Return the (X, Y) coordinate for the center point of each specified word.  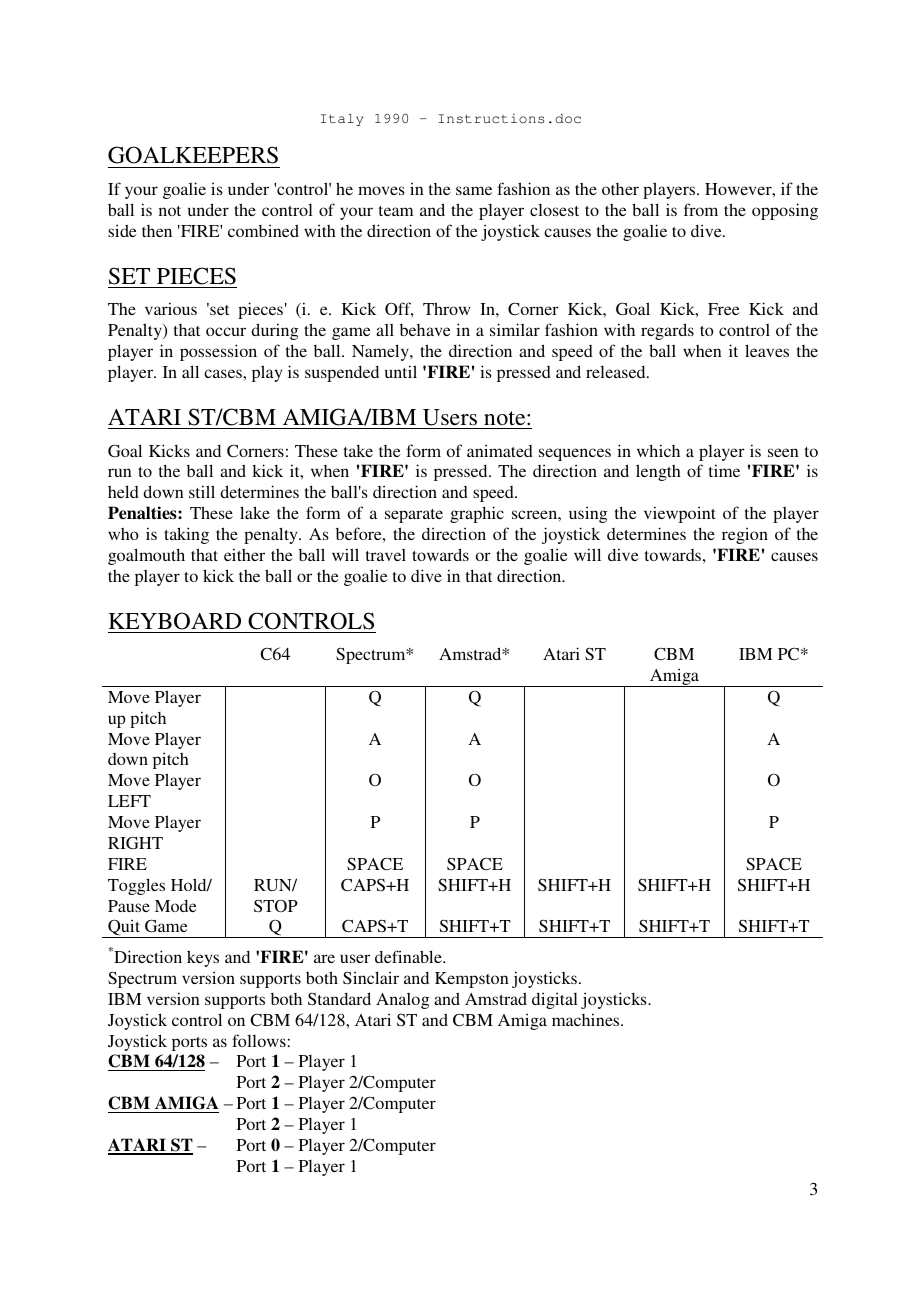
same (474, 190)
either (244, 554)
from (701, 209)
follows (259, 1040)
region (745, 535)
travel (386, 555)
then (157, 231)
